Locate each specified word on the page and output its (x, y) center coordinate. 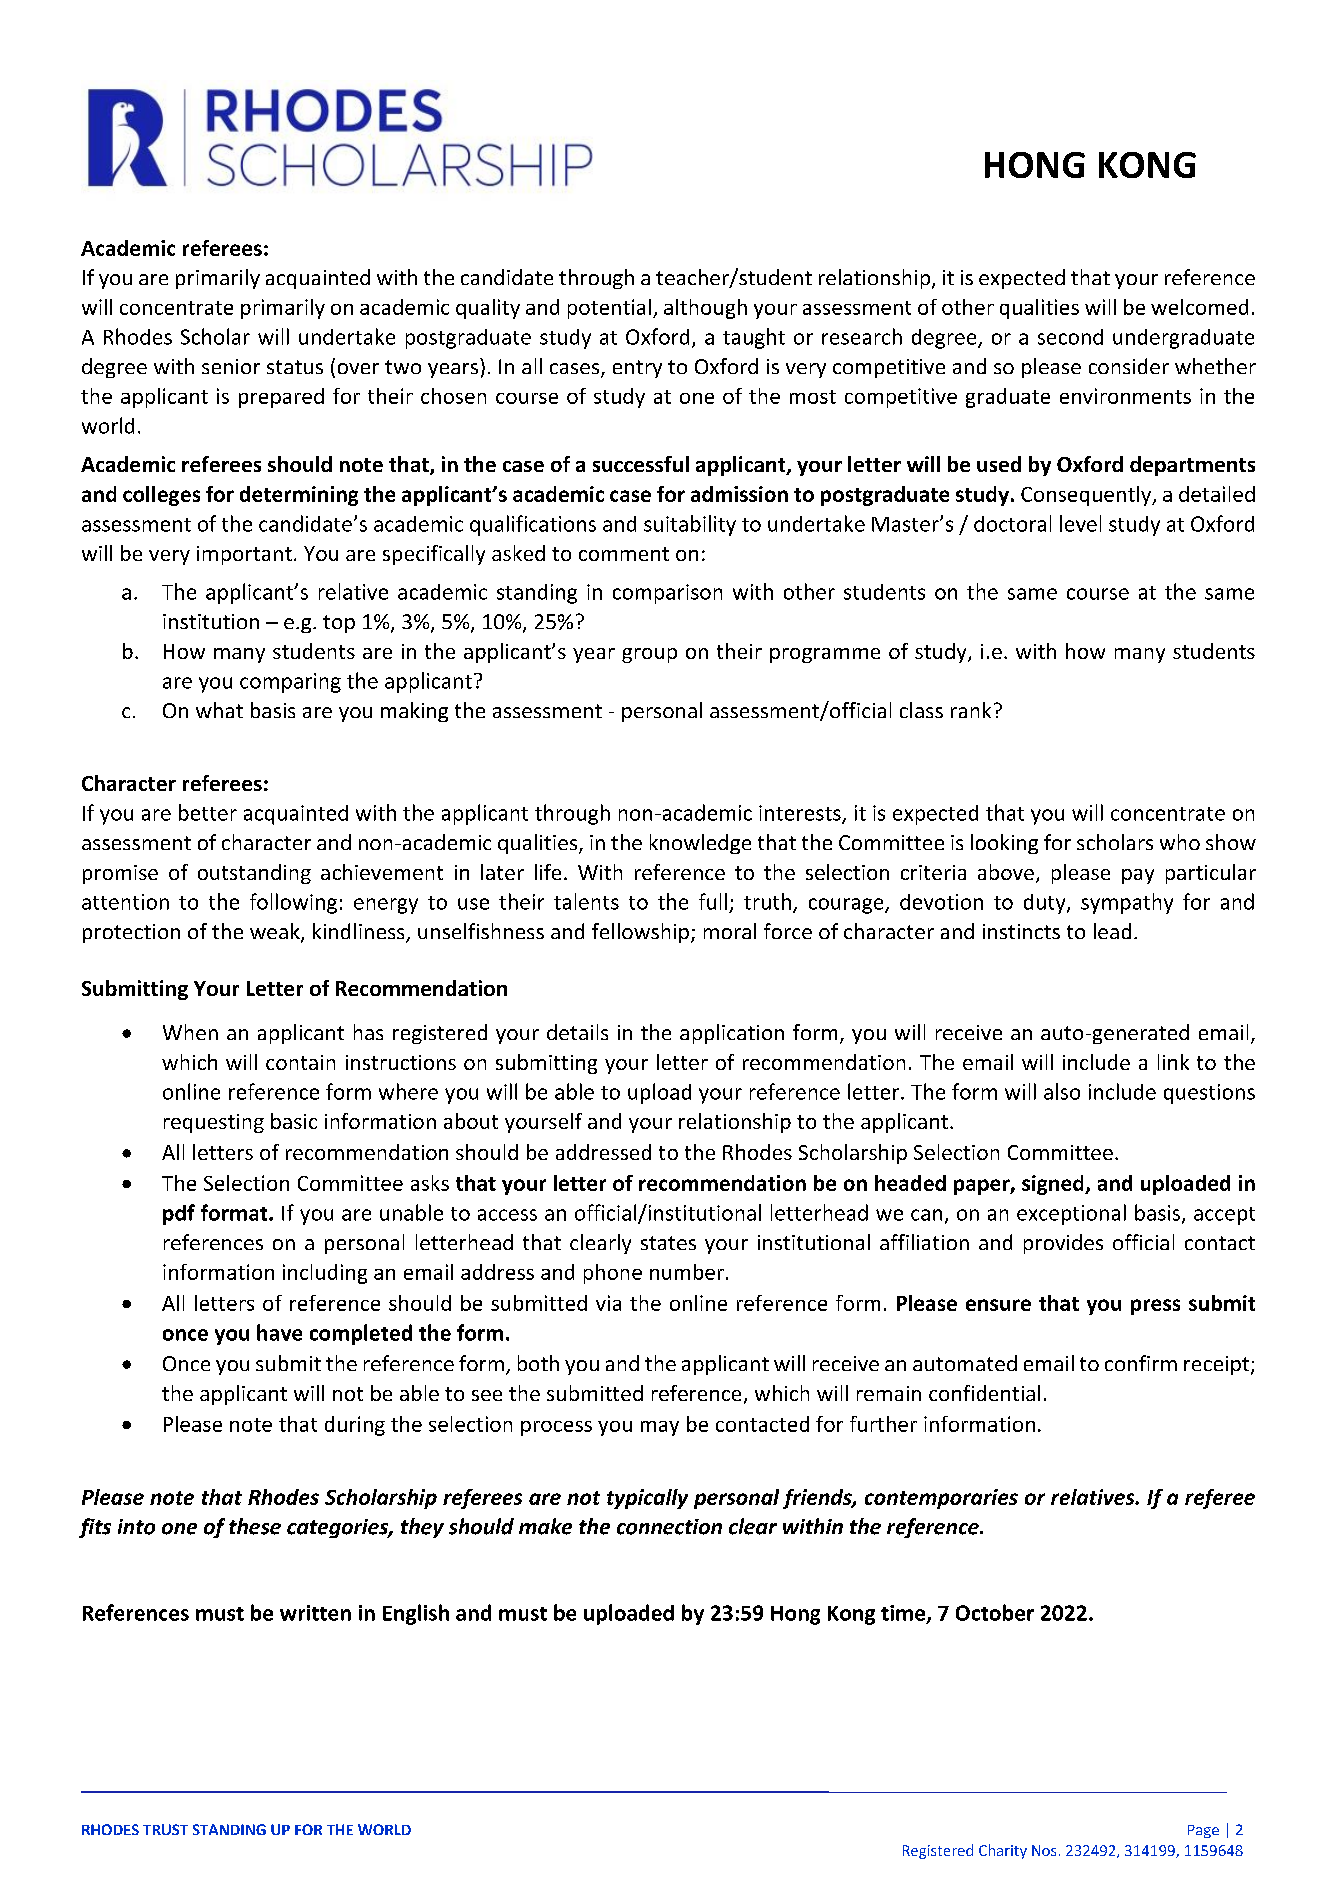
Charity (1003, 1851)
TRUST (165, 1829)
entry (637, 369)
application (732, 1034)
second (1070, 337)
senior (231, 366)
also (1062, 1091)
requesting (214, 1123)
